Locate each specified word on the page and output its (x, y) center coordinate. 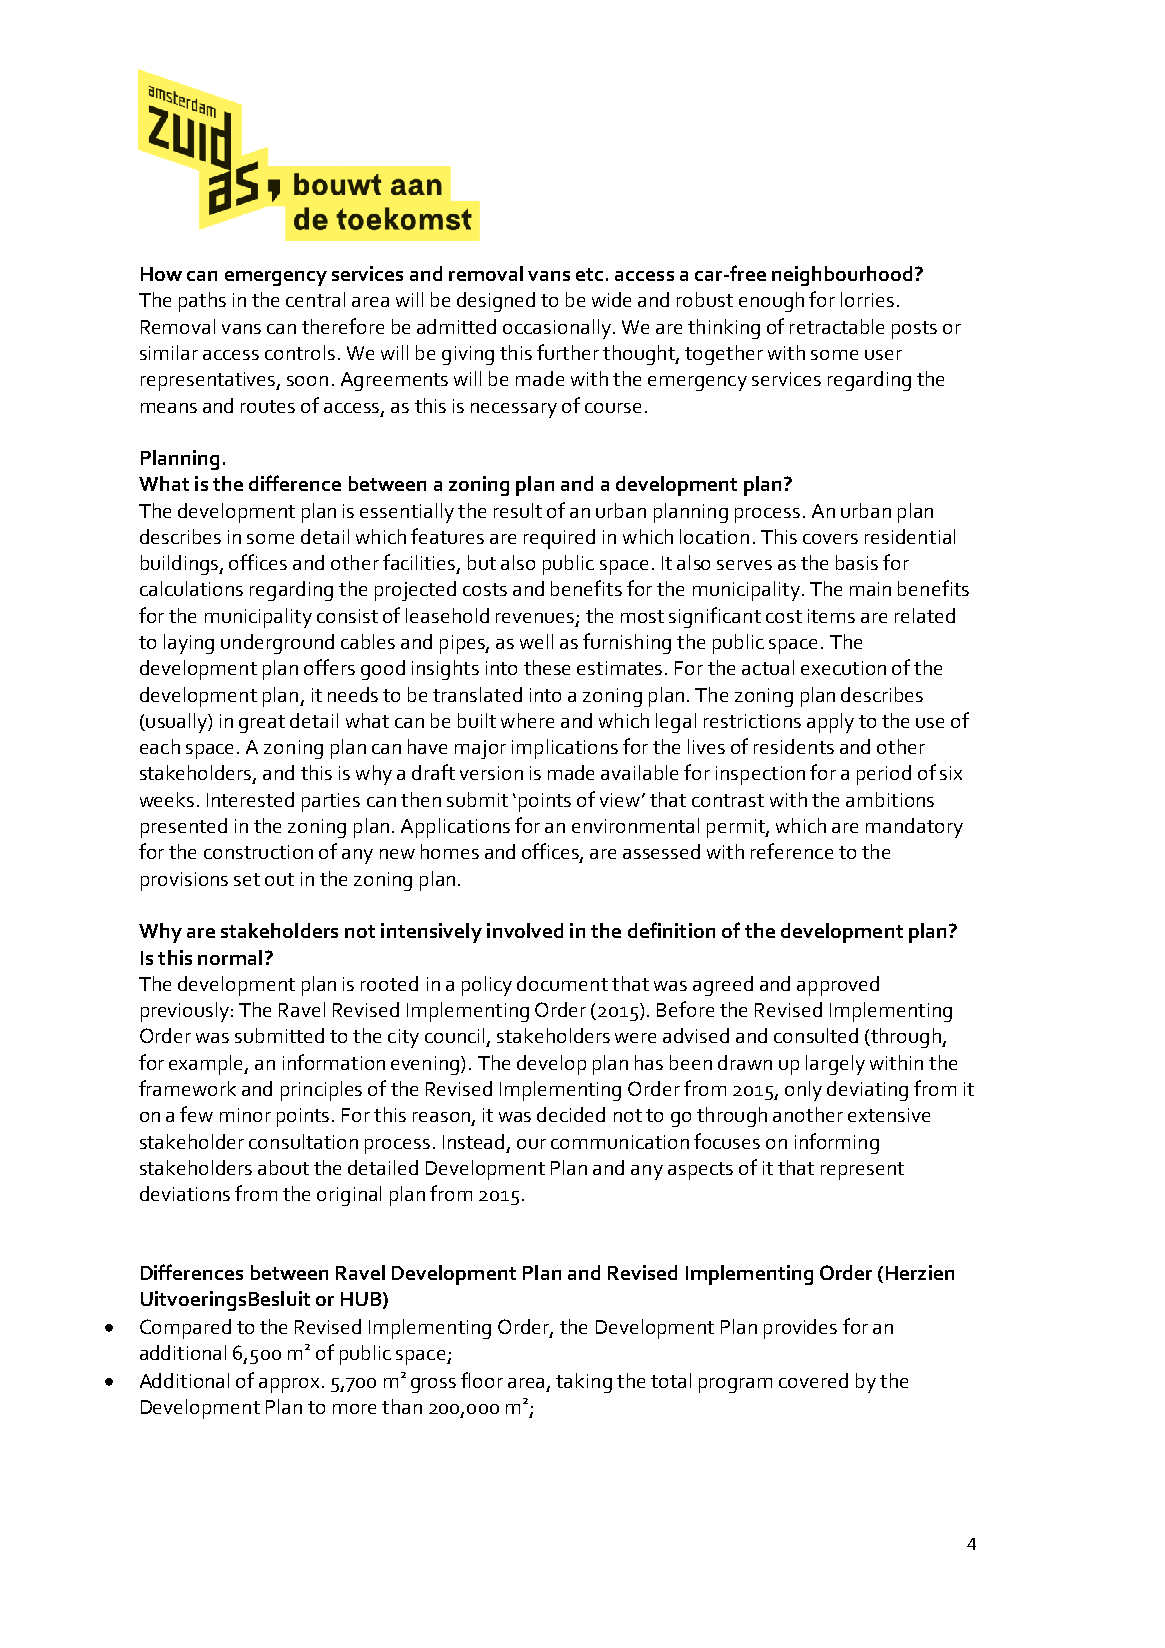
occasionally (557, 329)
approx (291, 1385)
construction (258, 852)
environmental (635, 825)
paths (202, 302)
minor (245, 1115)
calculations (191, 588)
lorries (867, 299)
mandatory (914, 828)
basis (857, 562)
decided (571, 1114)
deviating (867, 1091)
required (559, 539)
